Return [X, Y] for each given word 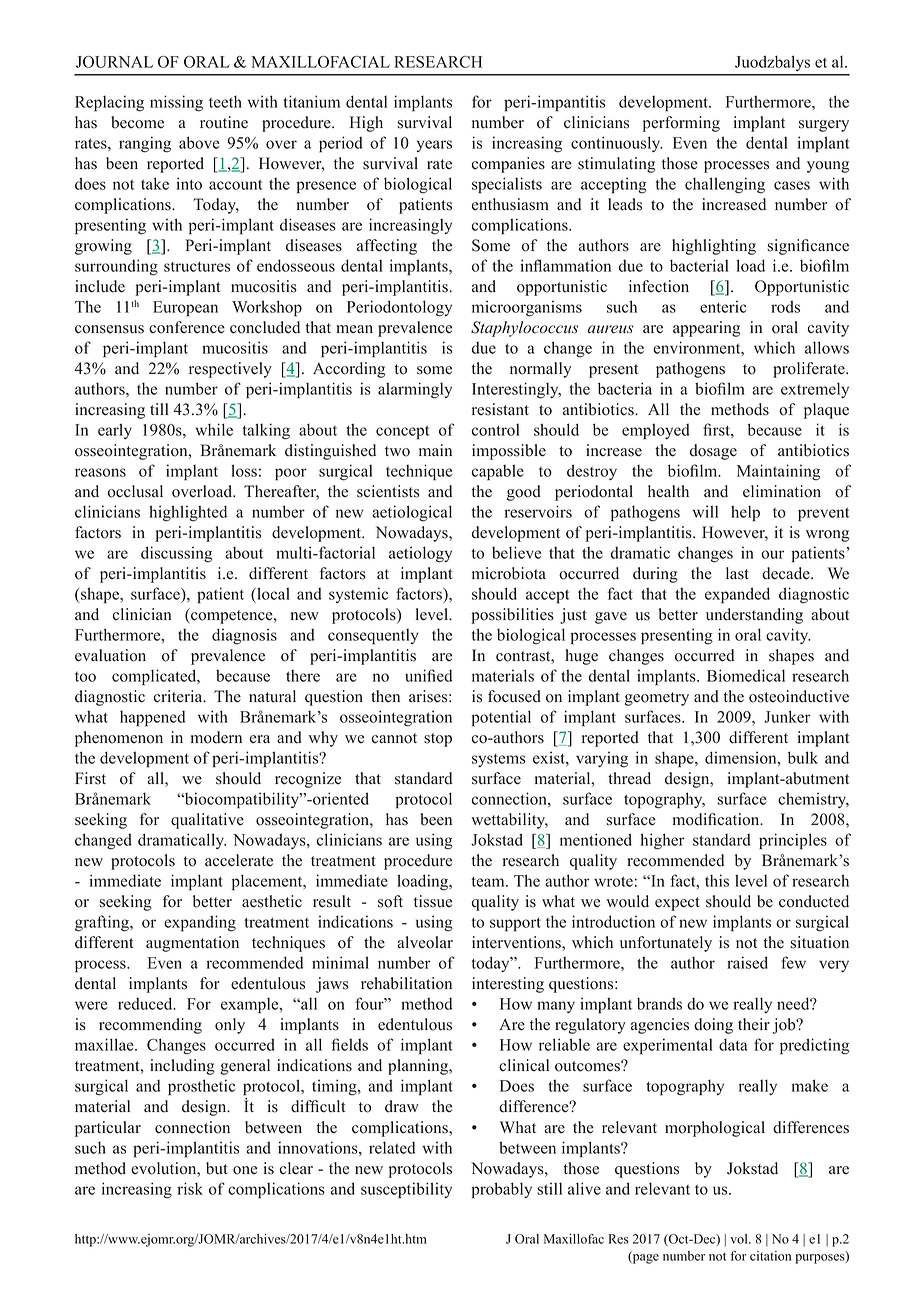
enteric [723, 306]
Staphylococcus [524, 329]
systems [499, 760]
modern [216, 737]
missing [176, 103]
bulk [803, 757]
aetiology [420, 554]
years [434, 146]
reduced [146, 1003]
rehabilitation [406, 983]
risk [190, 1188]
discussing [176, 554]
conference [187, 327]
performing [681, 124]
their [754, 1024]
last [737, 573]
